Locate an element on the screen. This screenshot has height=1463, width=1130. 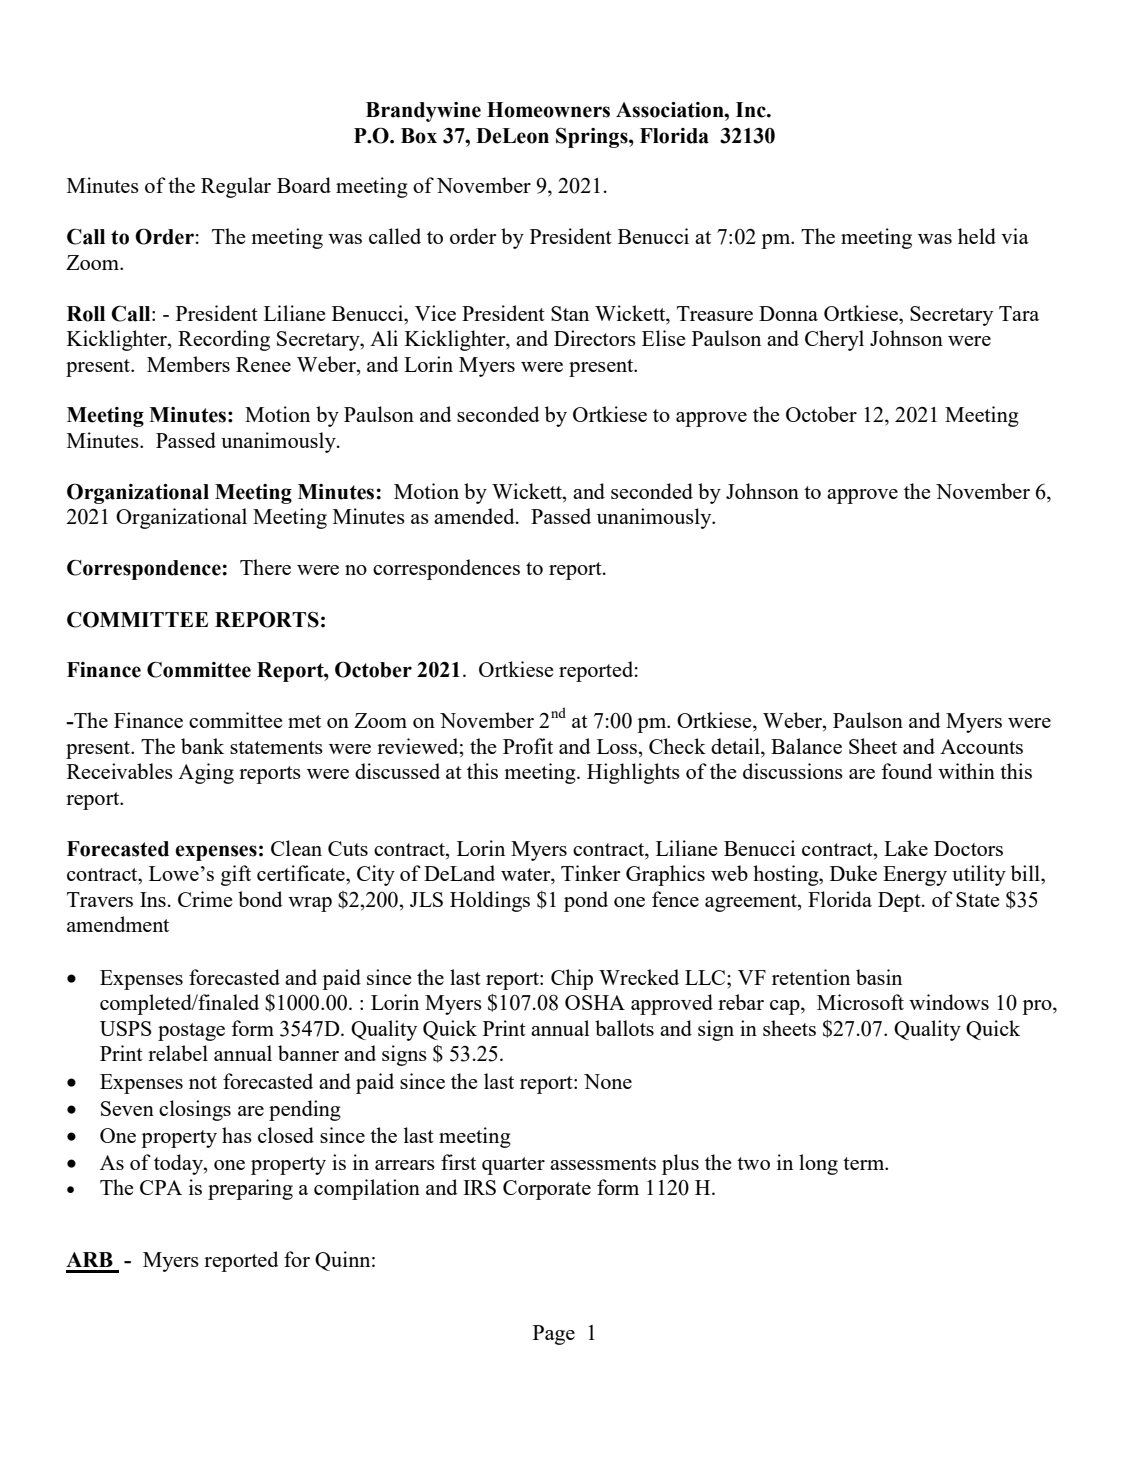
amended is located at coordinates (475, 516).
